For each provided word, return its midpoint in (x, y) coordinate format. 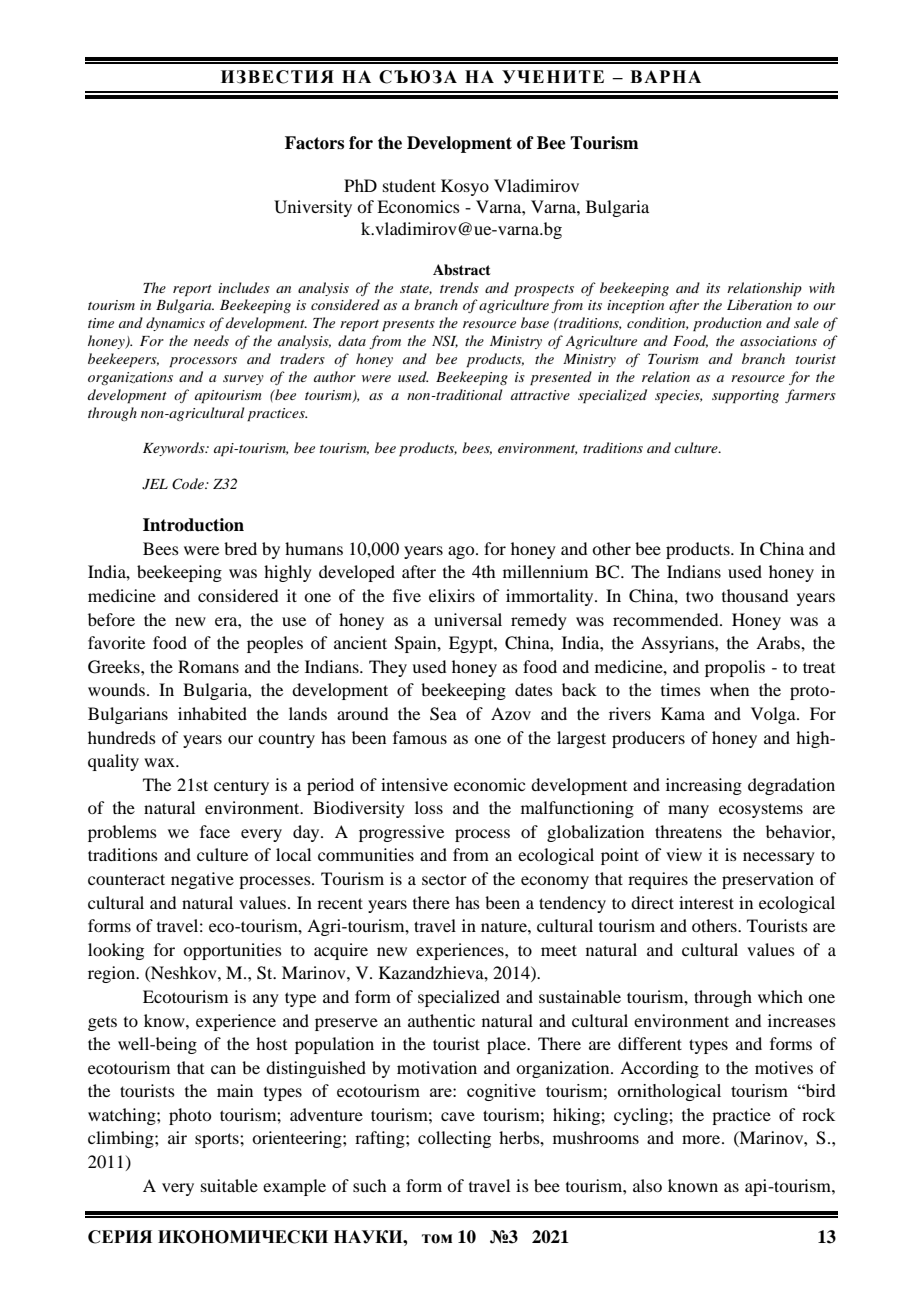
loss (429, 807)
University (313, 208)
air (177, 1137)
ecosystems (761, 810)
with (822, 287)
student (409, 185)
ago (462, 552)
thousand (755, 595)
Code (189, 484)
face (215, 831)
